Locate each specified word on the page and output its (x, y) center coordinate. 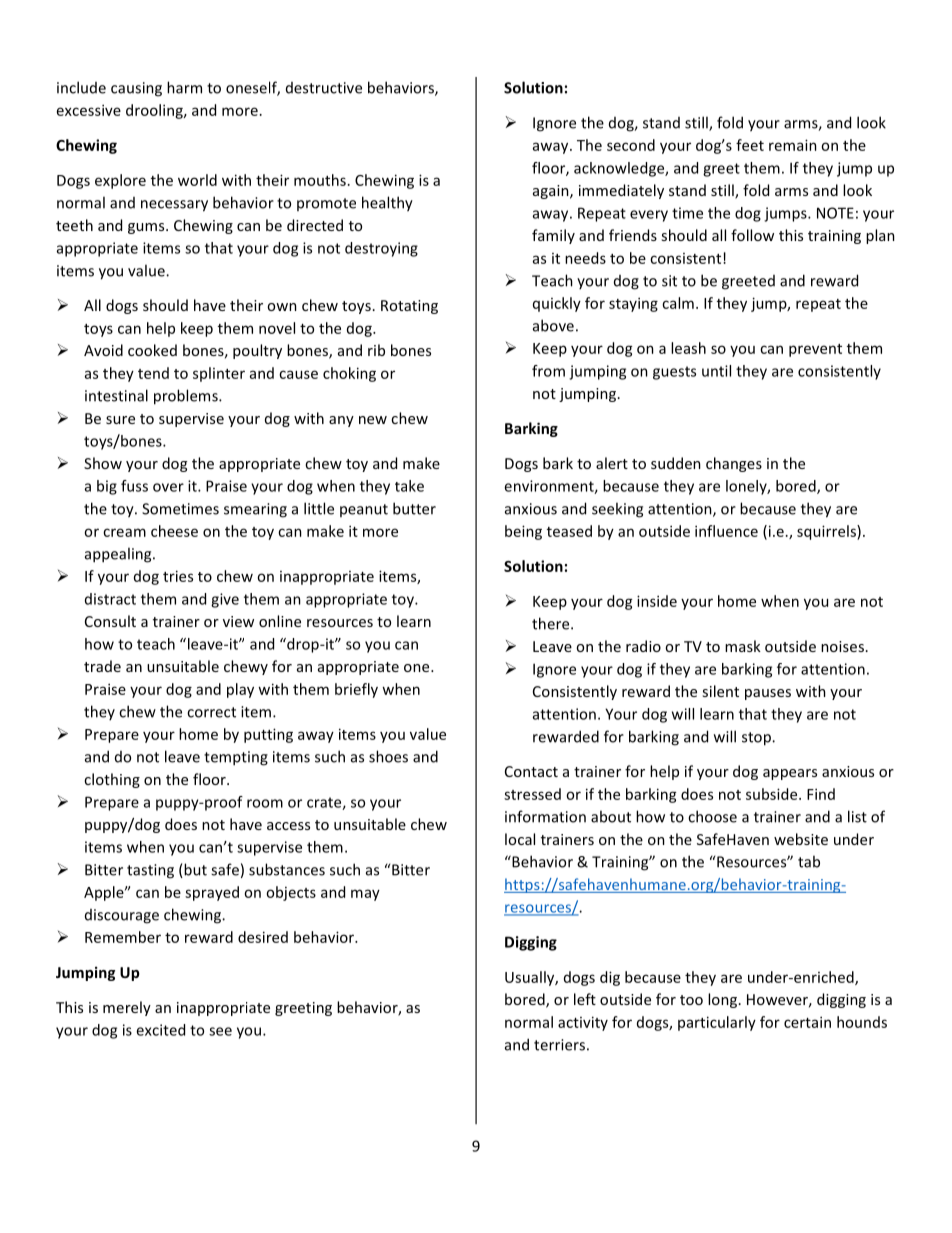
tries (178, 576)
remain (793, 145)
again (552, 192)
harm (184, 87)
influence (726, 531)
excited (160, 1030)
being (523, 532)
